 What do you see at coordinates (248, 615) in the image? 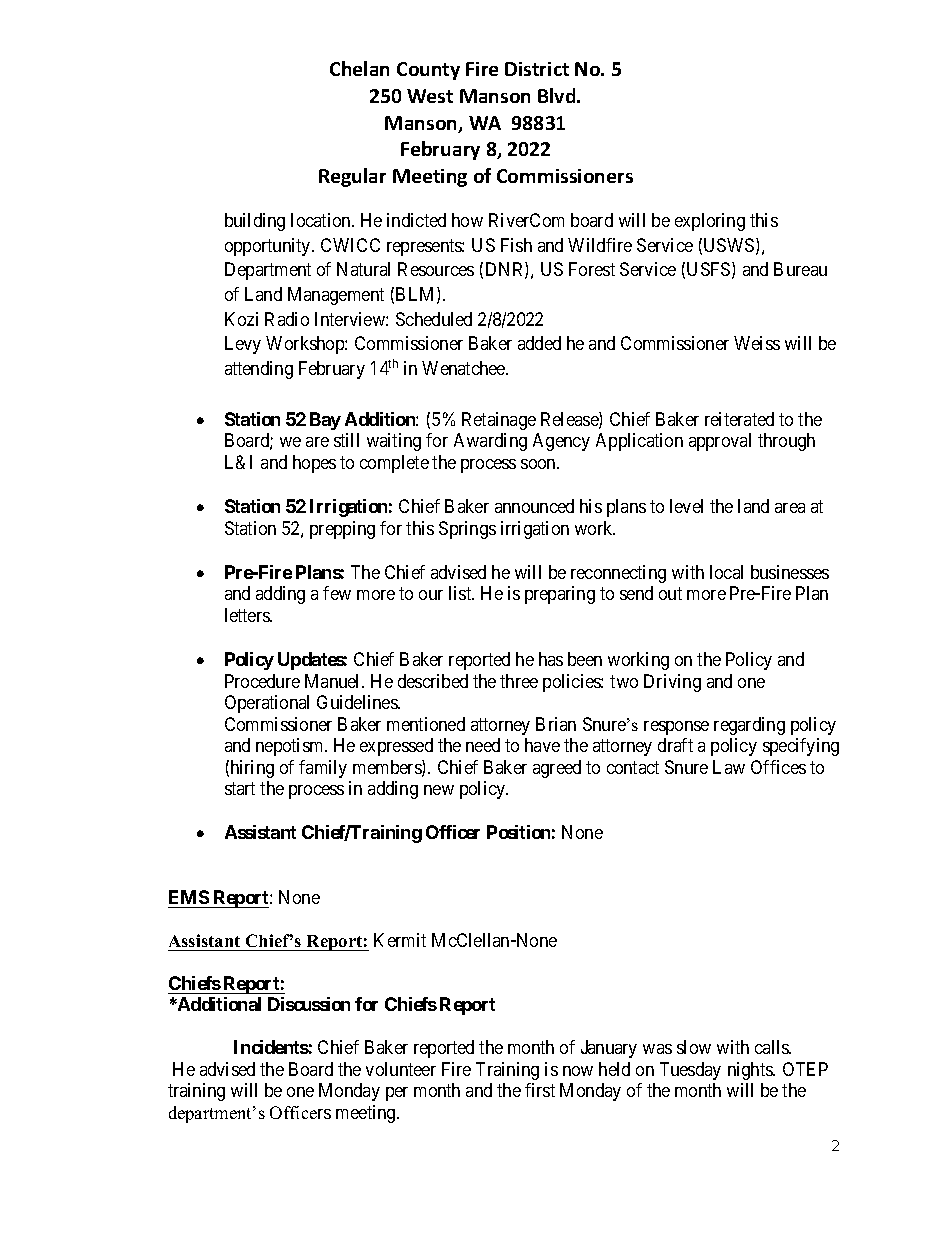
I see `letters` at bounding box center [248, 615].
